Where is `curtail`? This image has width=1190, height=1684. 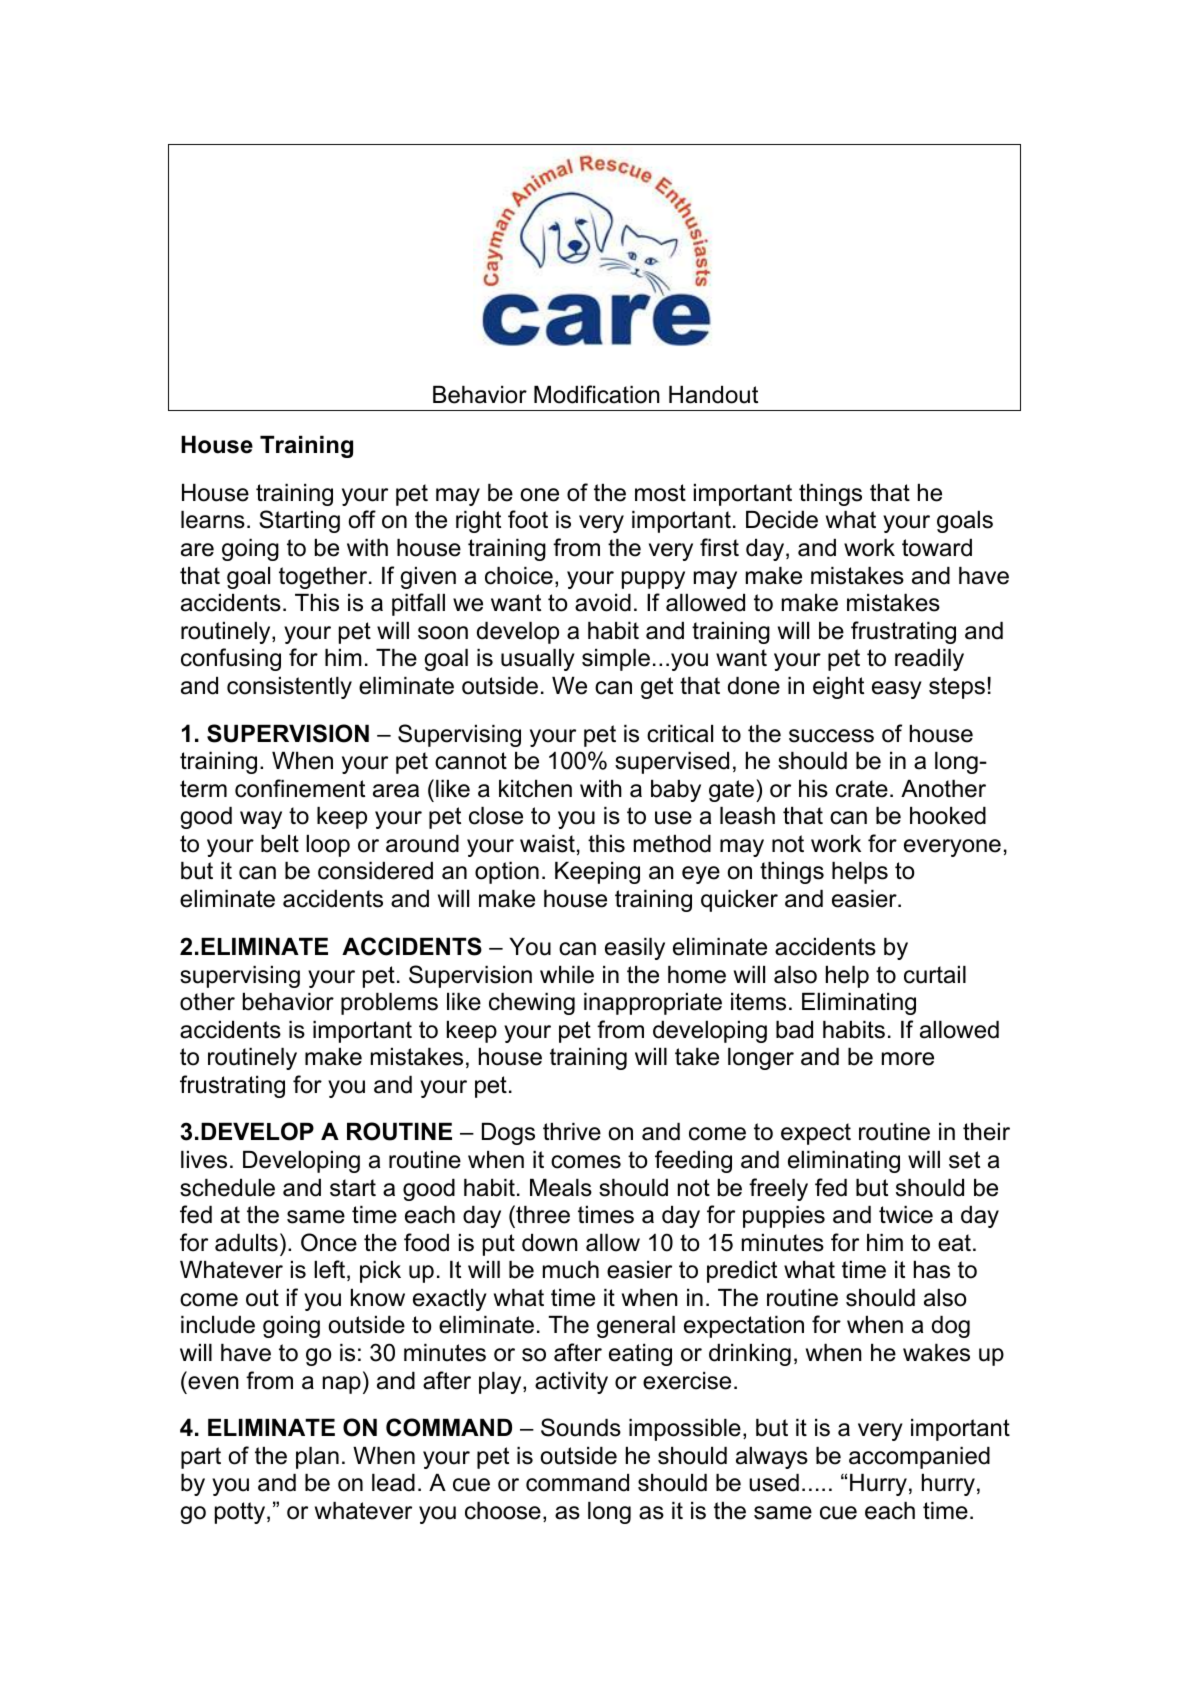 curtail is located at coordinates (935, 975).
